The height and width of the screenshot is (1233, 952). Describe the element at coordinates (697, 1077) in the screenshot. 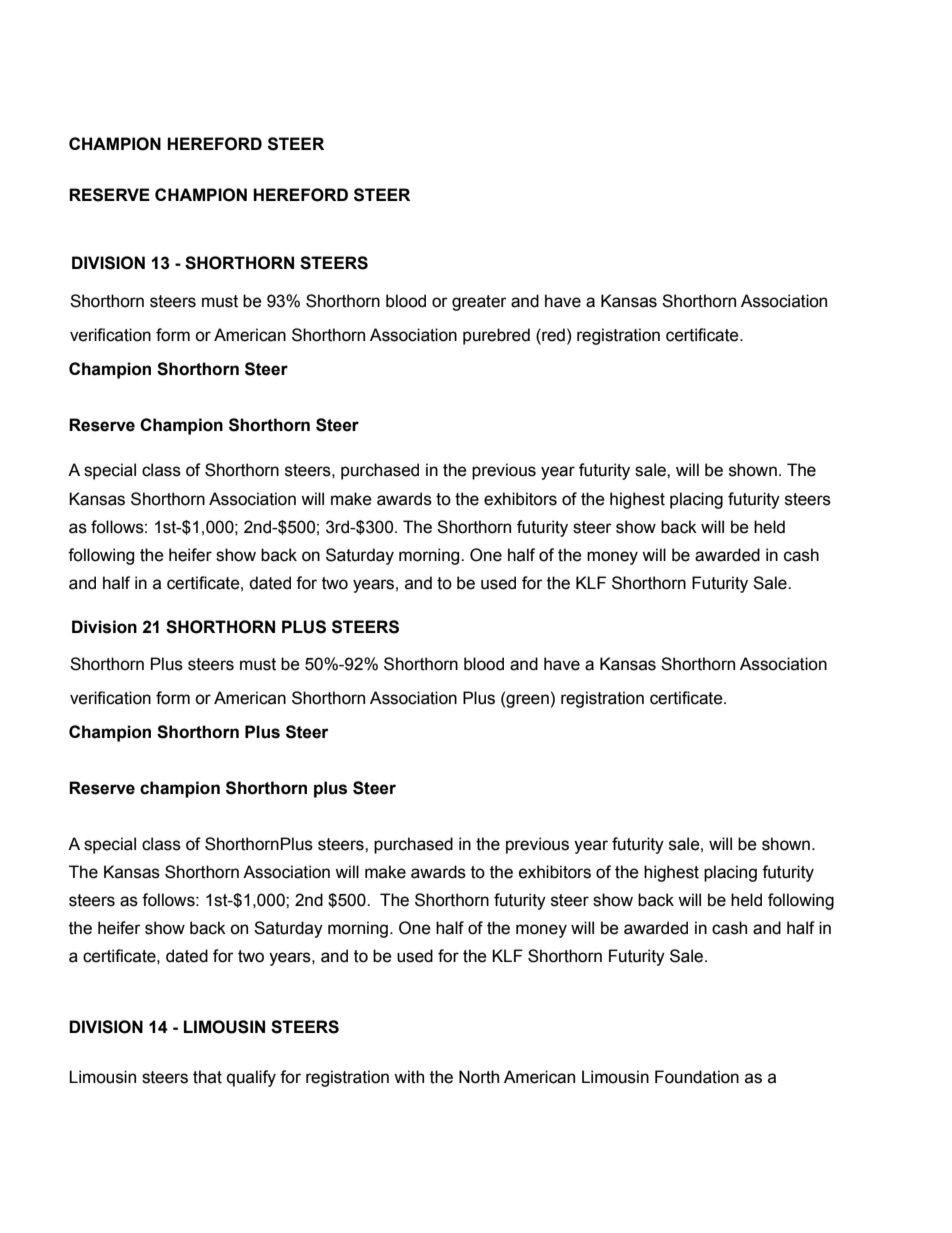

I see `Foundation` at that location.
